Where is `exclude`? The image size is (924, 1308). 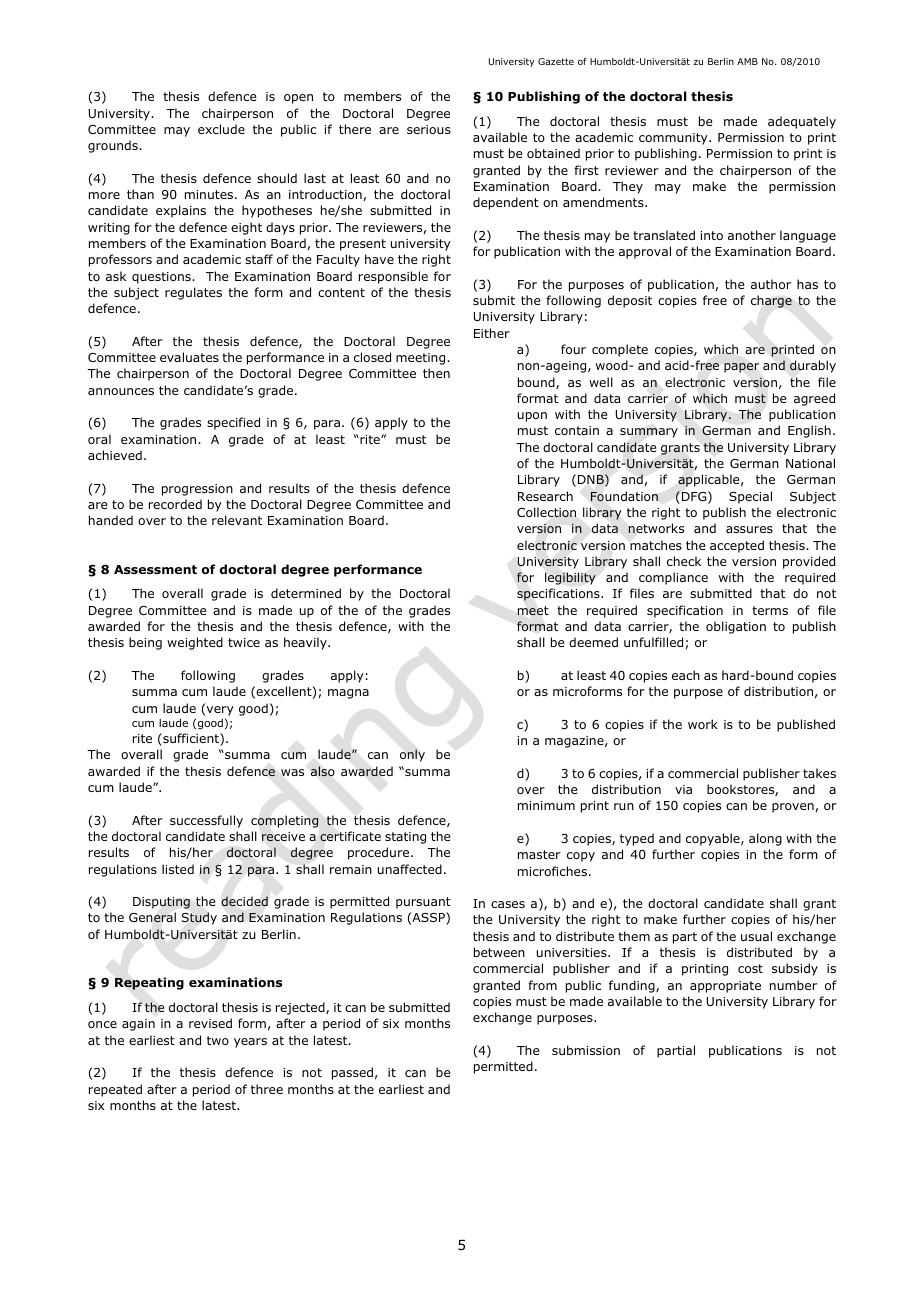 exclude is located at coordinates (221, 129).
